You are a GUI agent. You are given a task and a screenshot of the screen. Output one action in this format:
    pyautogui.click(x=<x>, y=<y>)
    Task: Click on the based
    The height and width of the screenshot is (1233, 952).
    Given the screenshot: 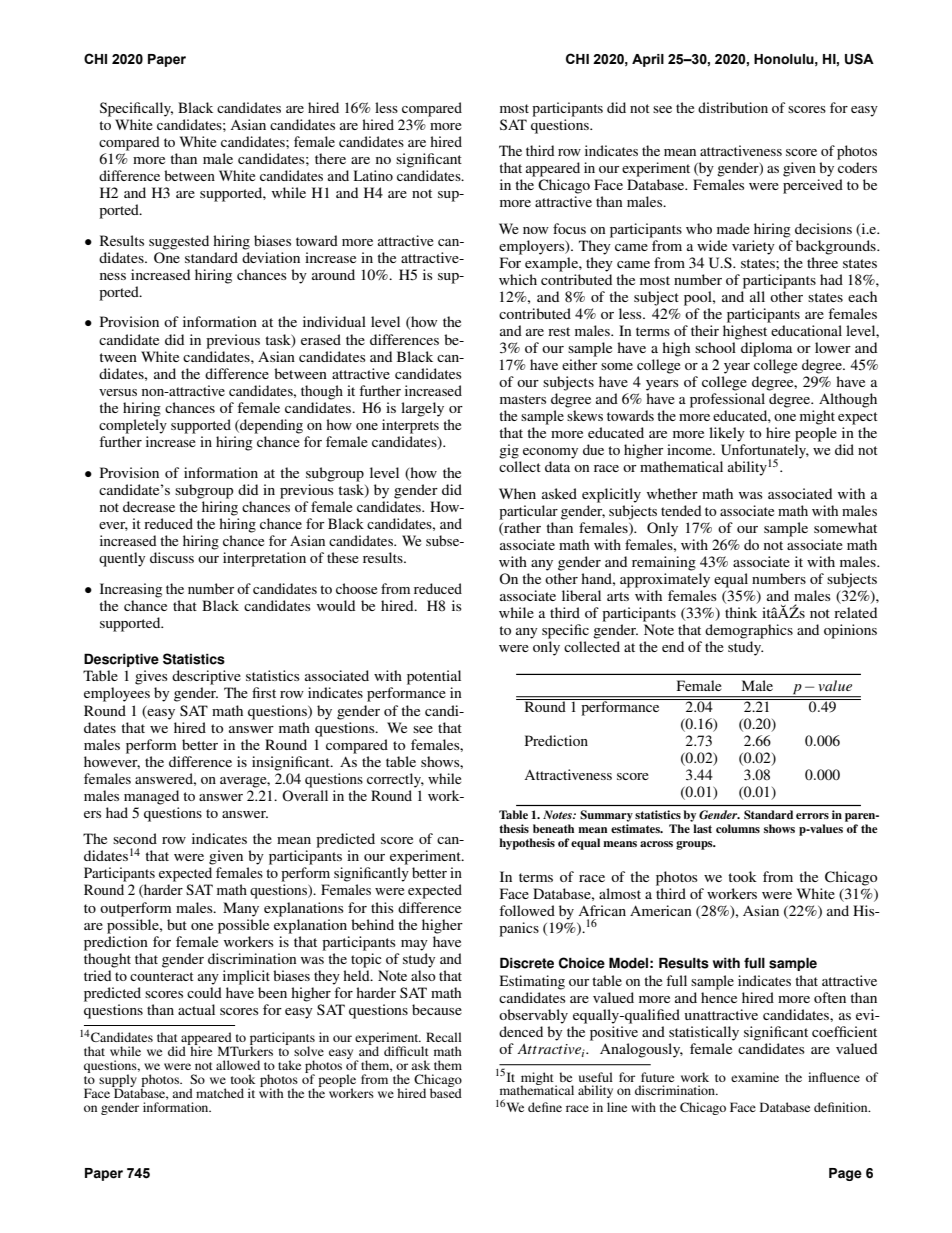 What is the action you would take?
    pyautogui.click(x=446, y=1092)
